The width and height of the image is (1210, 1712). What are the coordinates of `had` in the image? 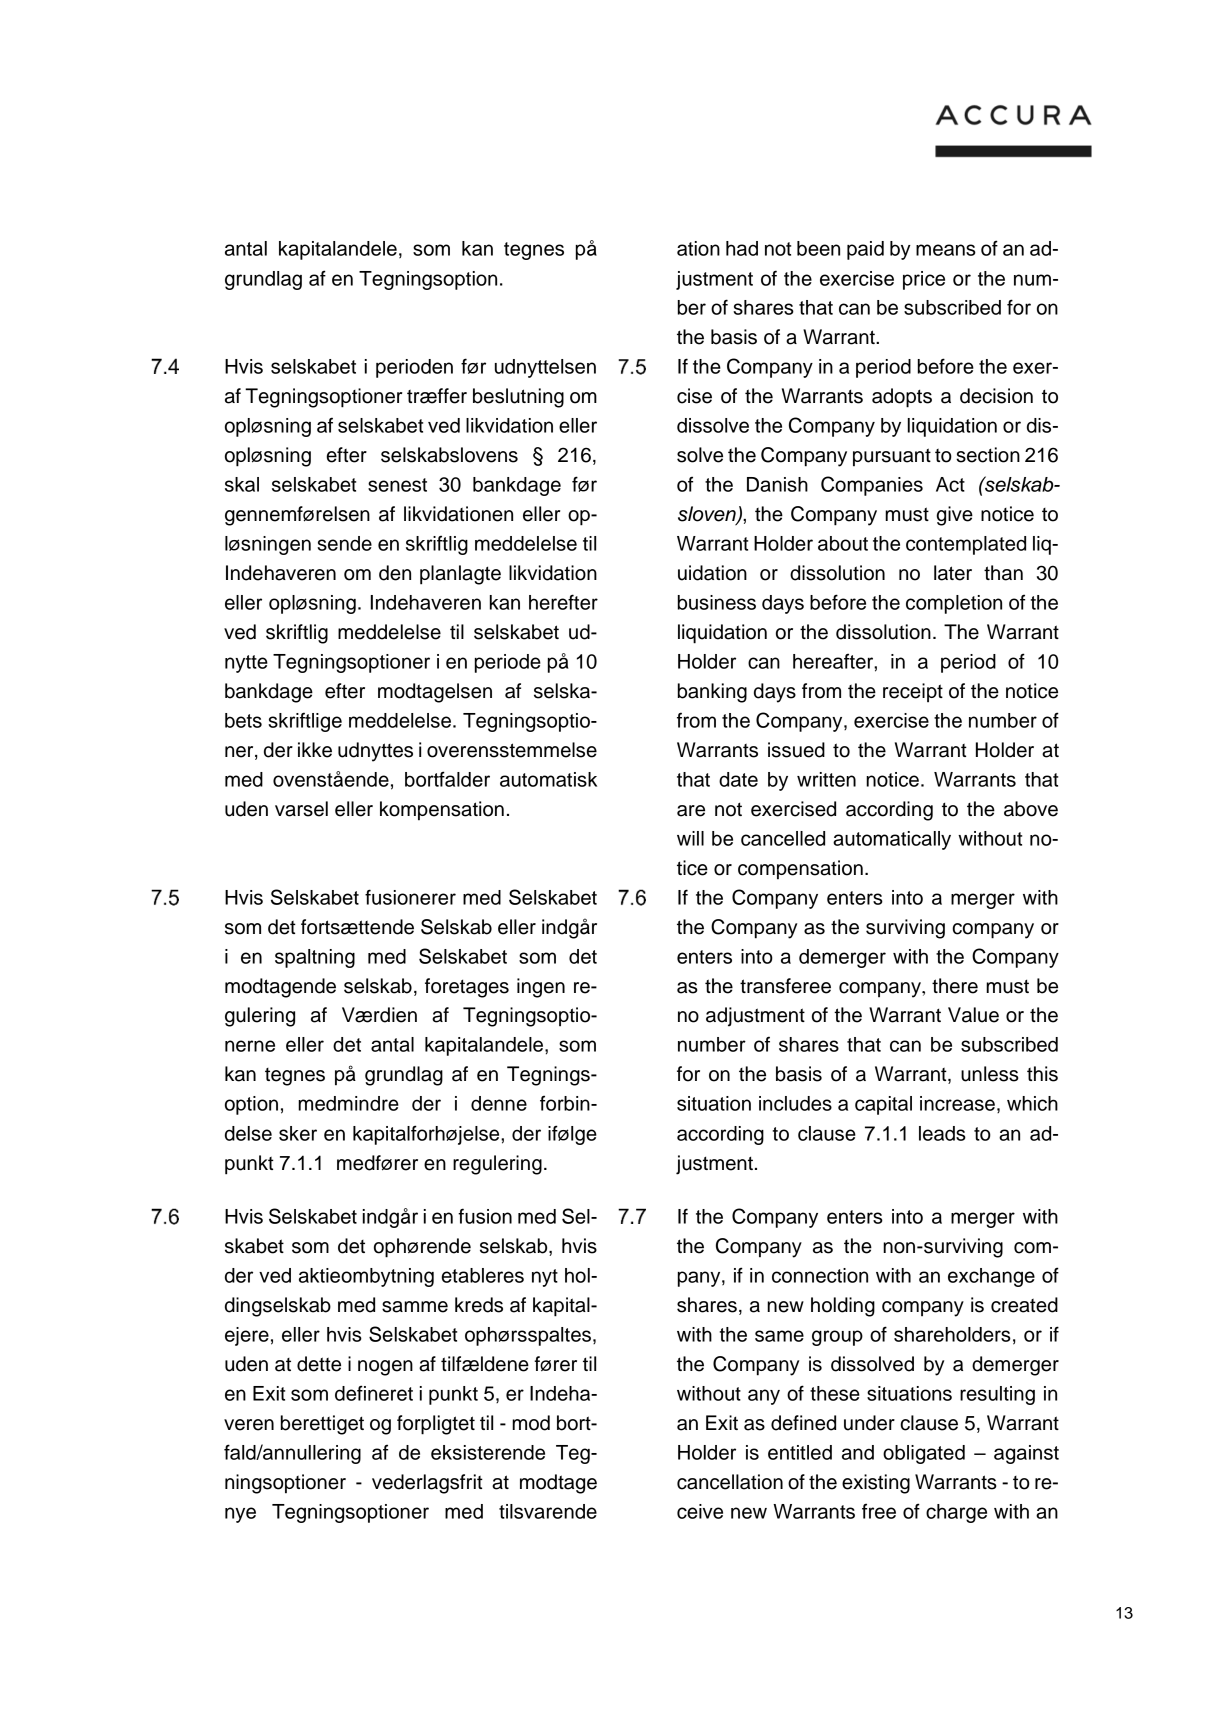 It's located at (742, 248).
